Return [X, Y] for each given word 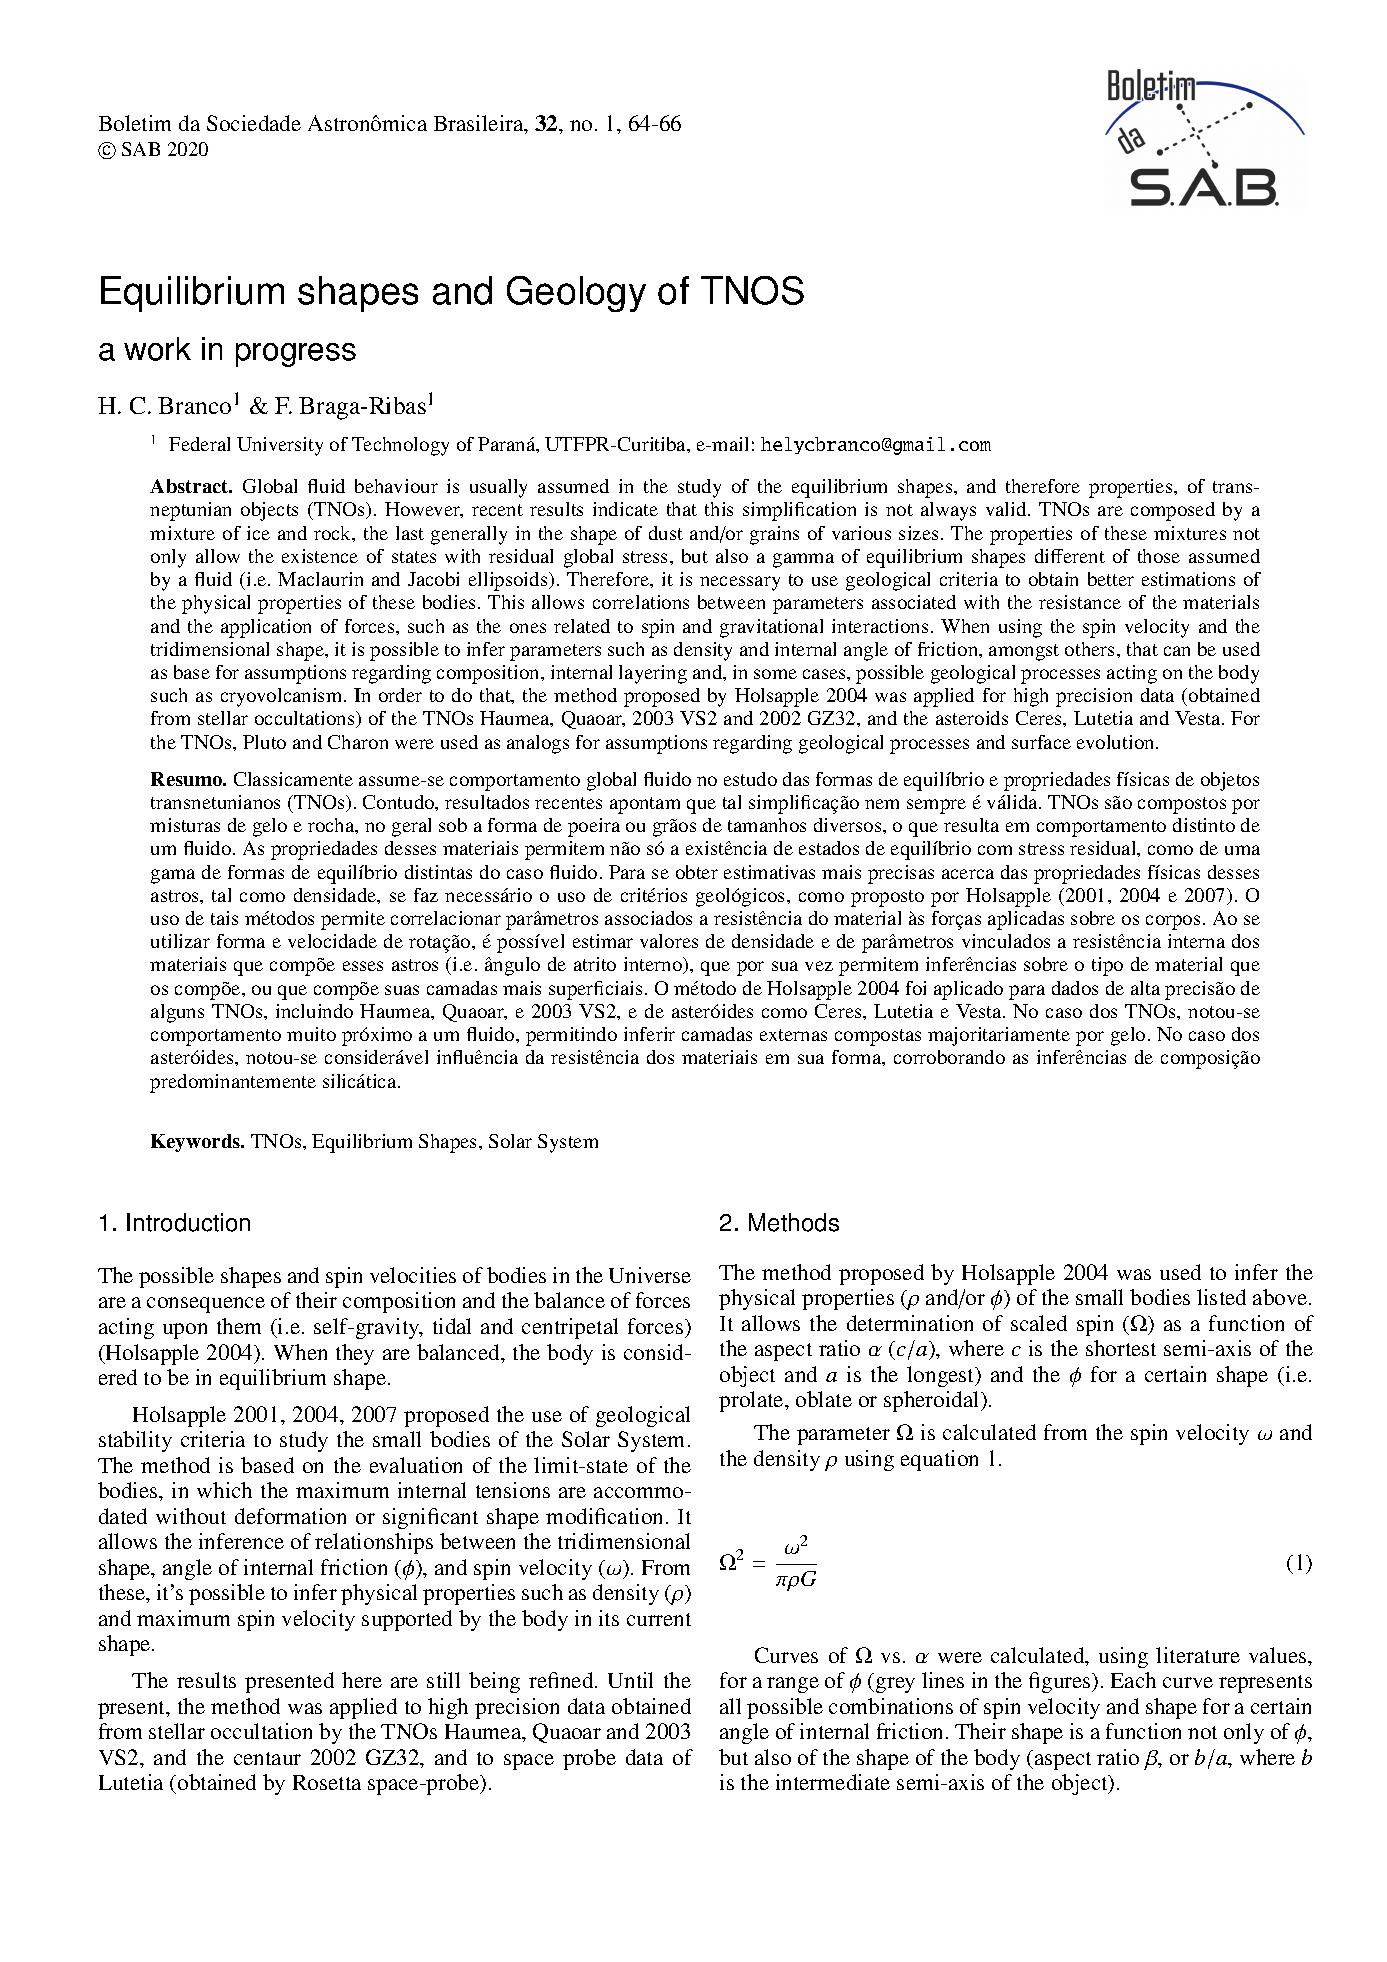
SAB [141, 149]
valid [1007, 509]
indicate [625, 509]
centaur [267, 1758]
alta [1145, 988]
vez [819, 966]
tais [224, 918]
